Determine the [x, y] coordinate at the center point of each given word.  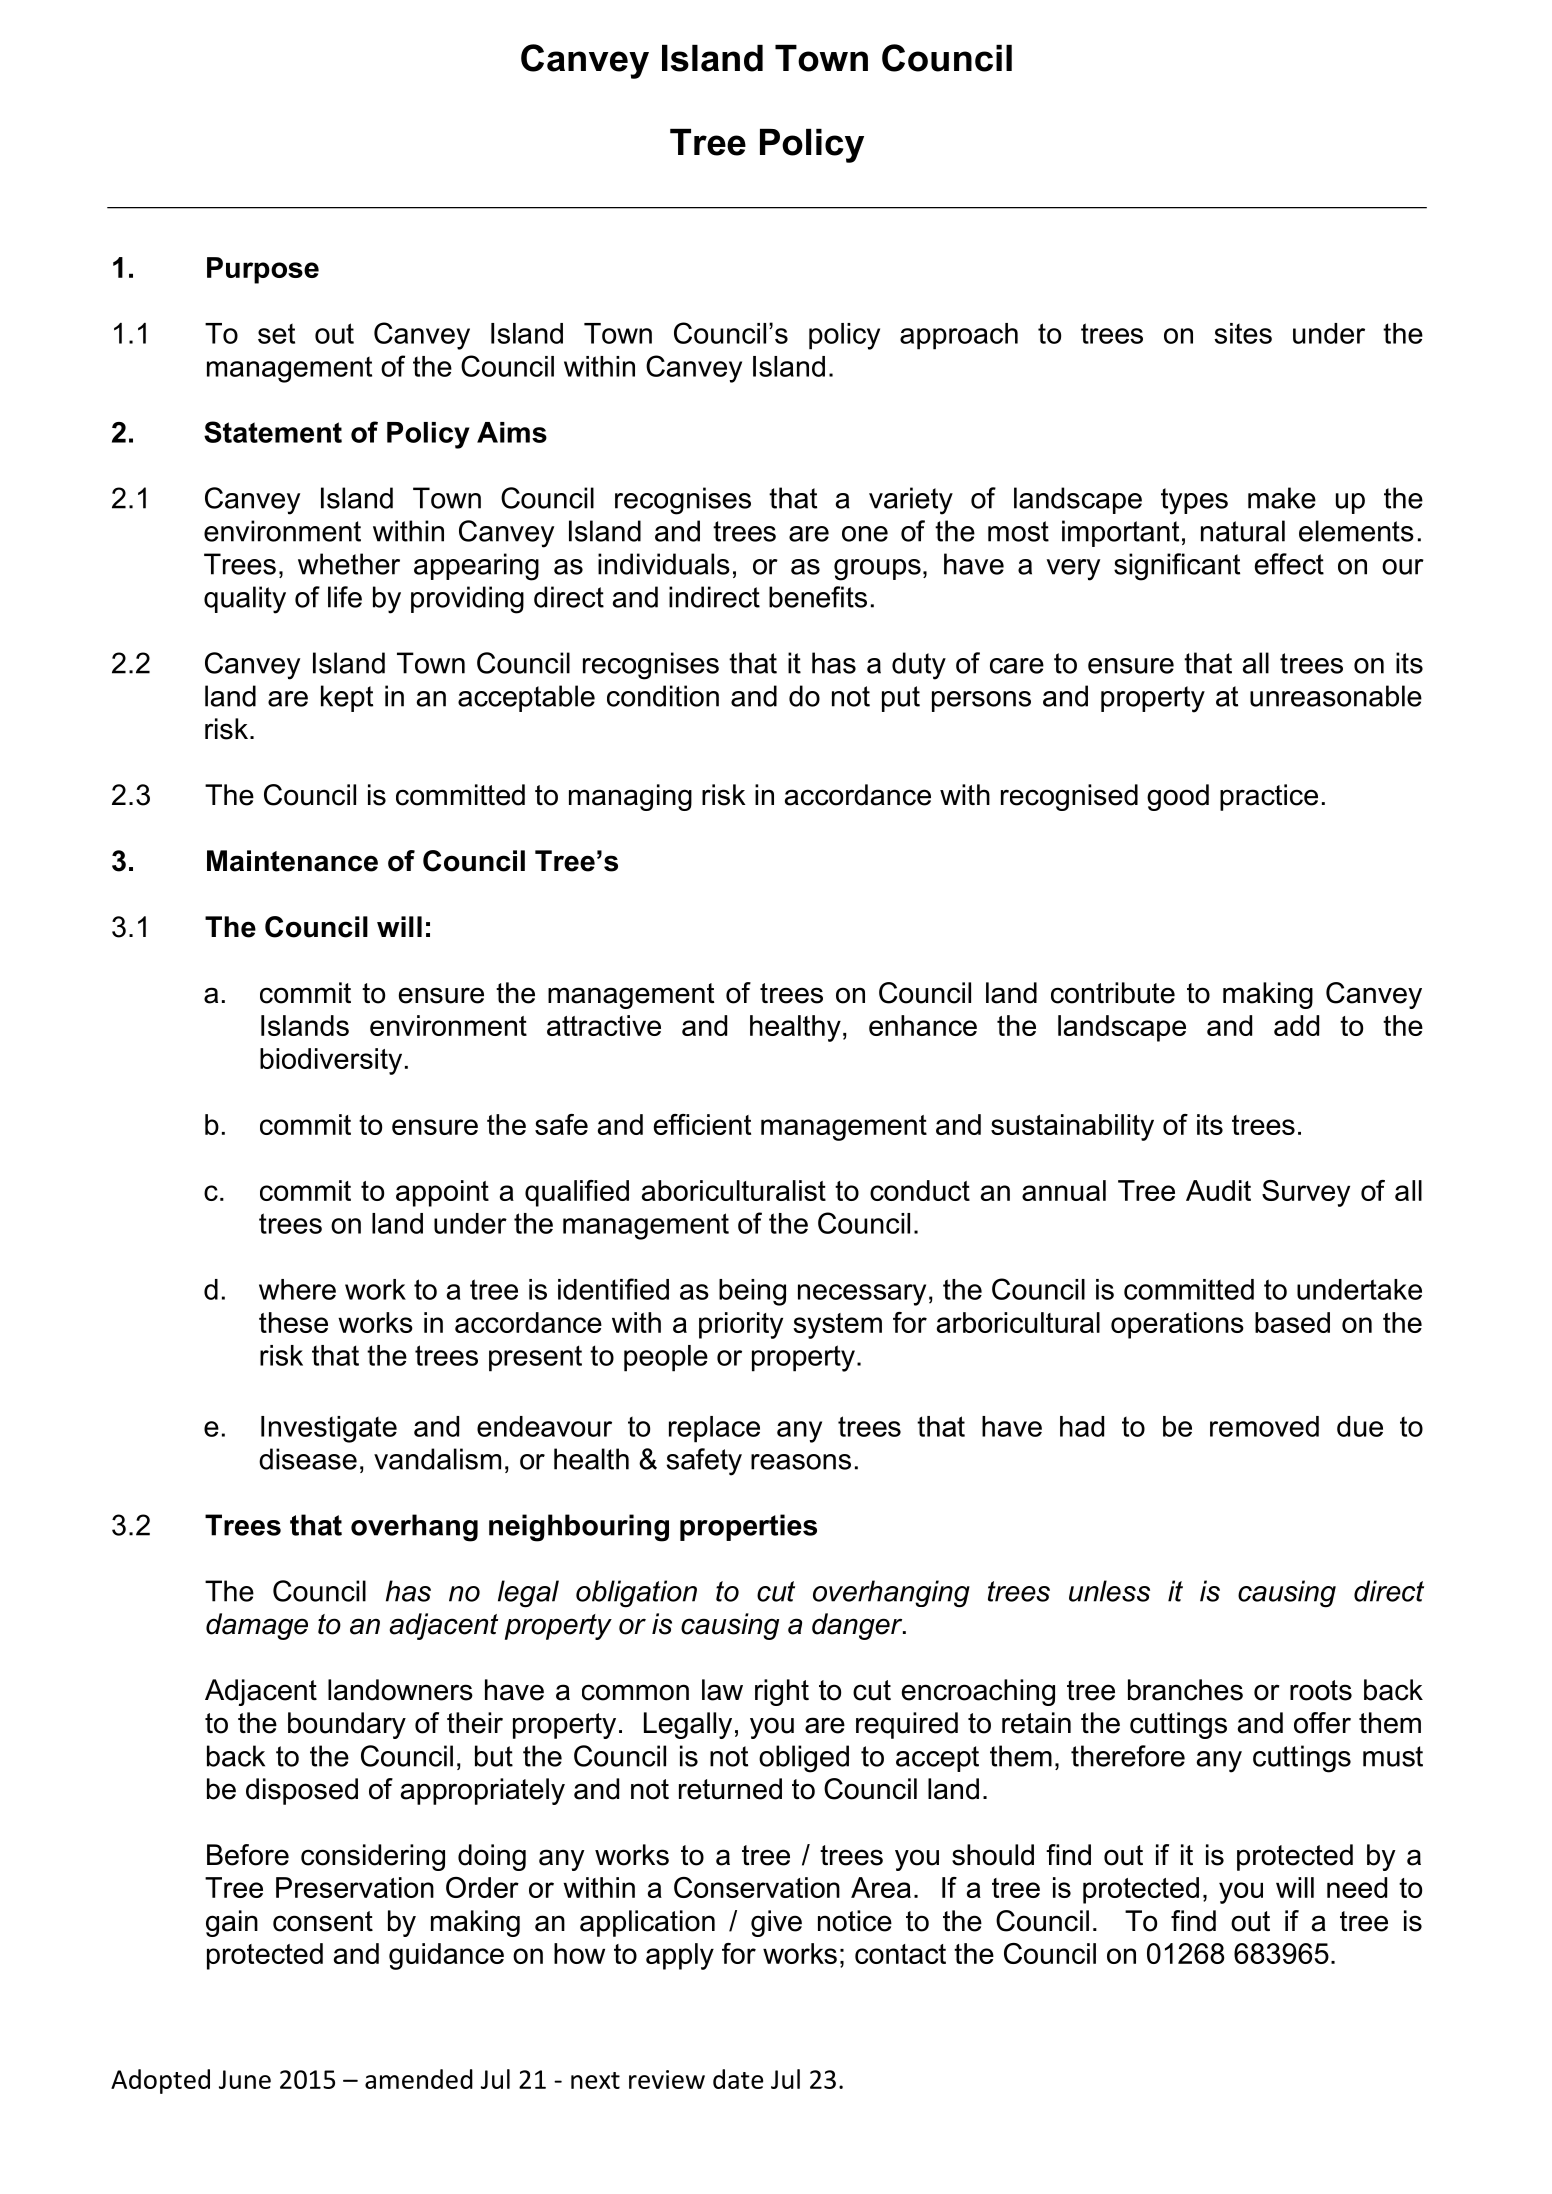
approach [959, 336]
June [245, 2079]
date [738, 2079]
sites [1243, 333]
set [276, 333]
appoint [442, 1193]
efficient [702, 1124]
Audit [1218, 1190]
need [1357, 1887]
